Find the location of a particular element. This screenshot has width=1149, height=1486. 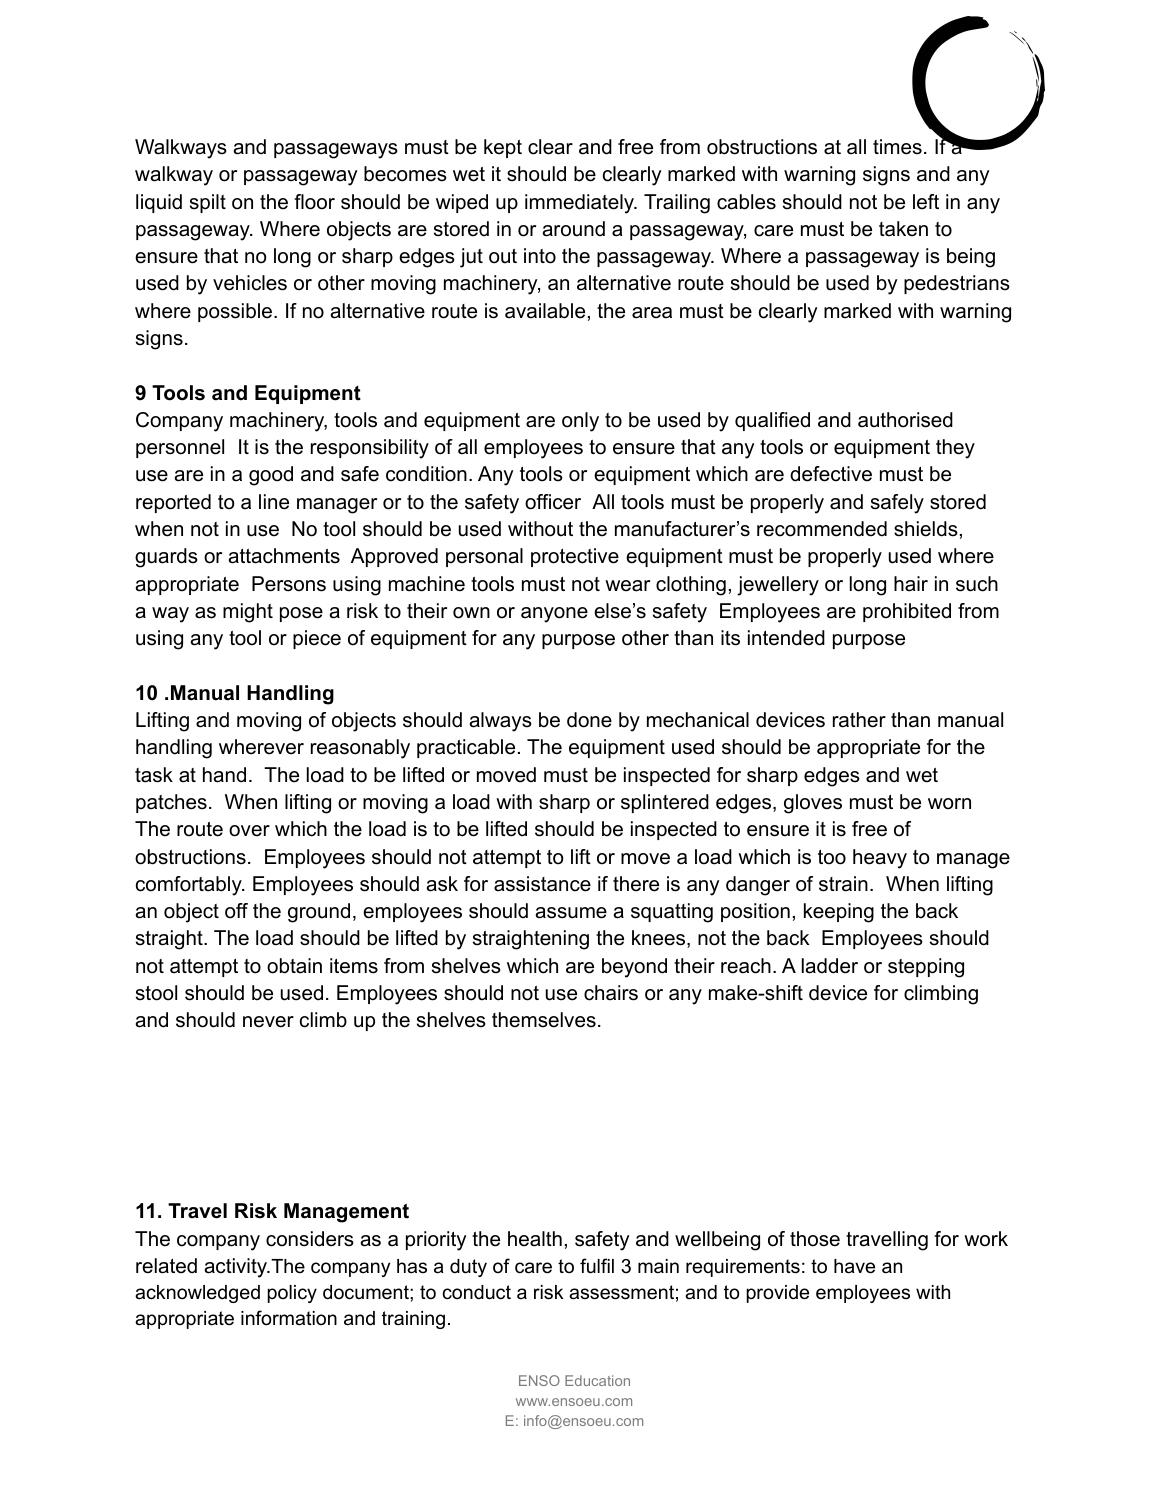

left is located at coordinates (926, 202).
